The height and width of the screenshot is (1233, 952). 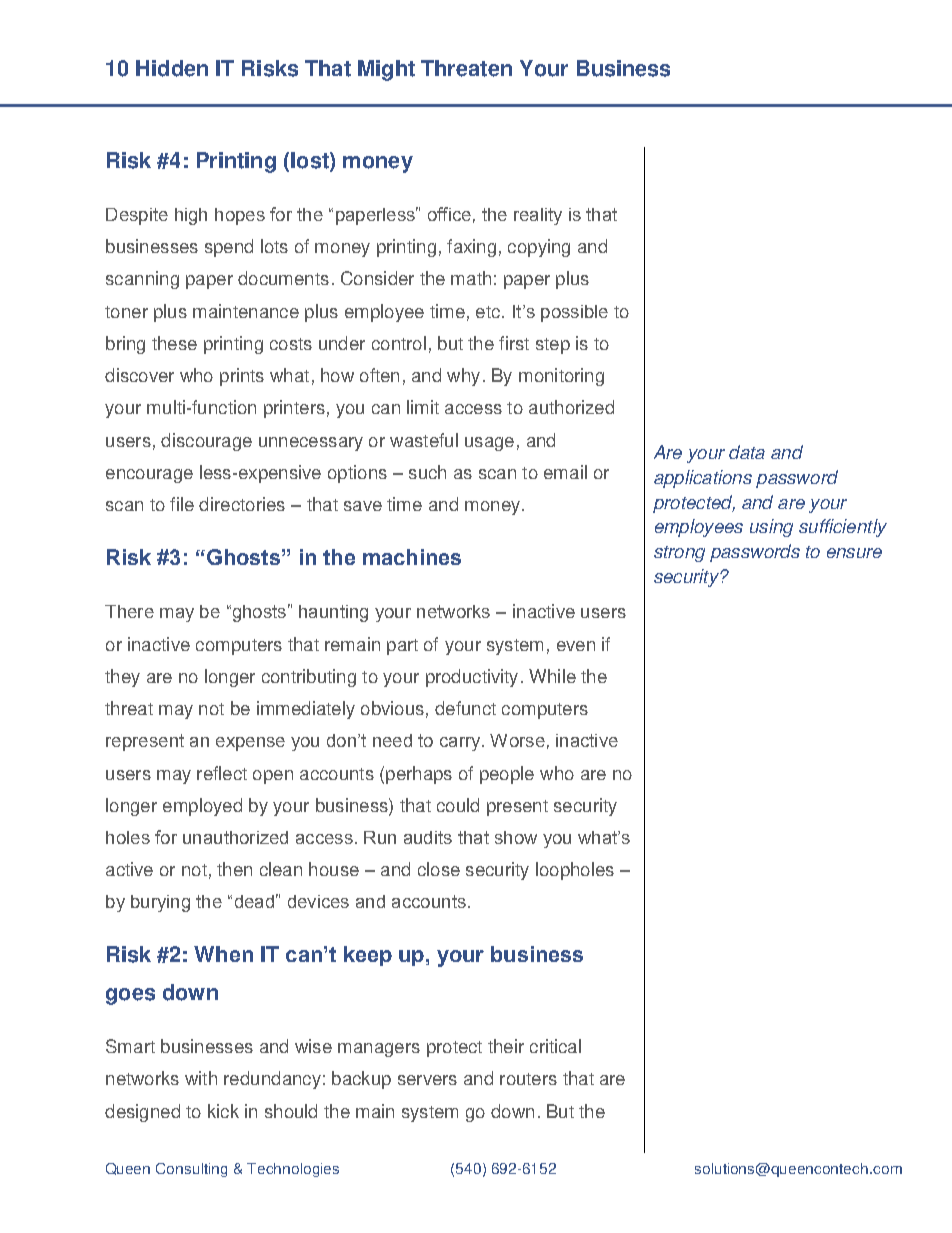 I want to click on productivity, so click(x=472, y=678).
